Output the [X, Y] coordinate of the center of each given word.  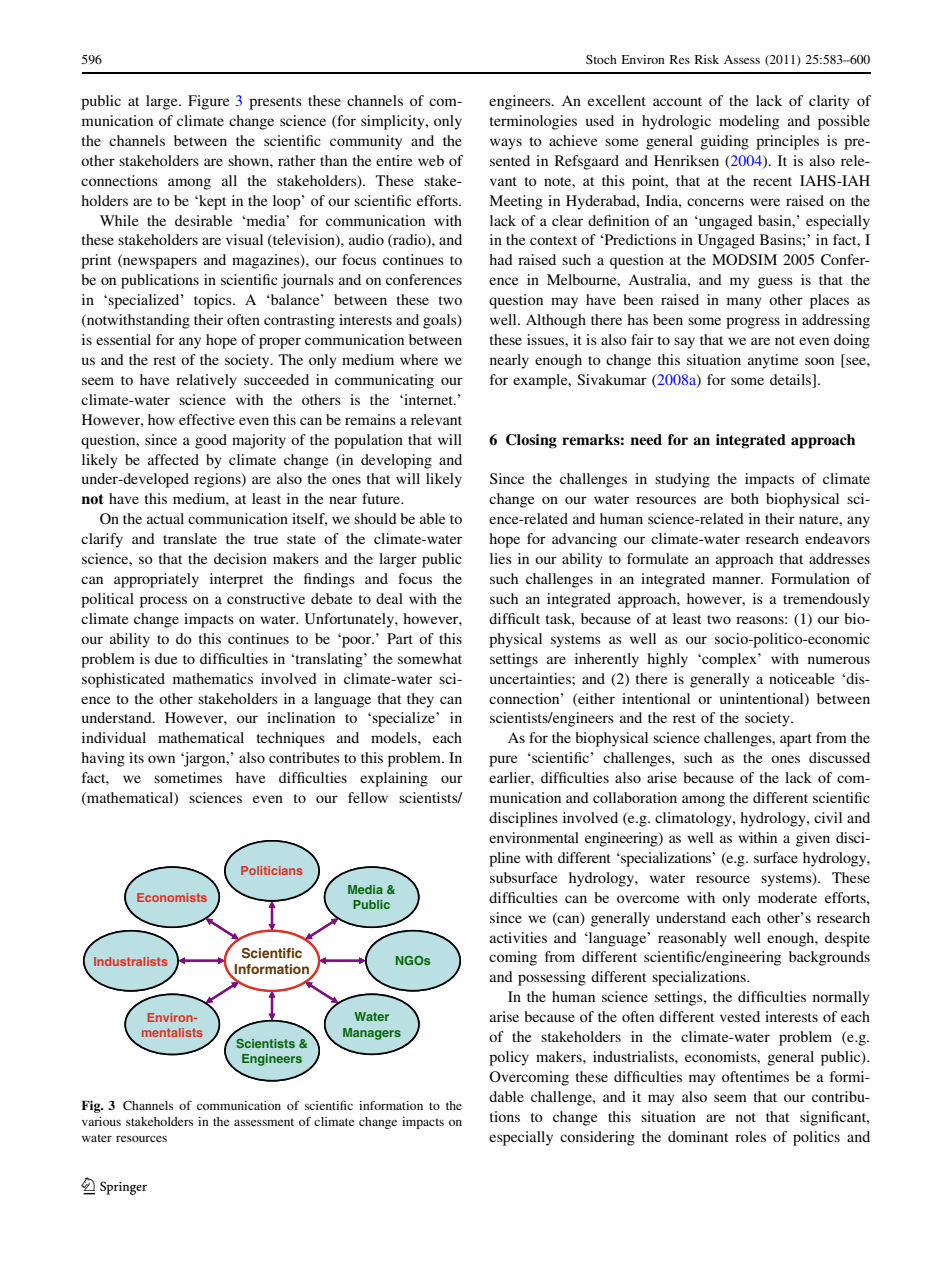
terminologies [533, 122]
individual [114, 737]
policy [509, 1058]
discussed [839, 757]
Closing [531, 441]
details [792, 379]
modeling [749, 122]
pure [503, 761]
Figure [208, 102]
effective [207, 419]
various [101, 1121]
